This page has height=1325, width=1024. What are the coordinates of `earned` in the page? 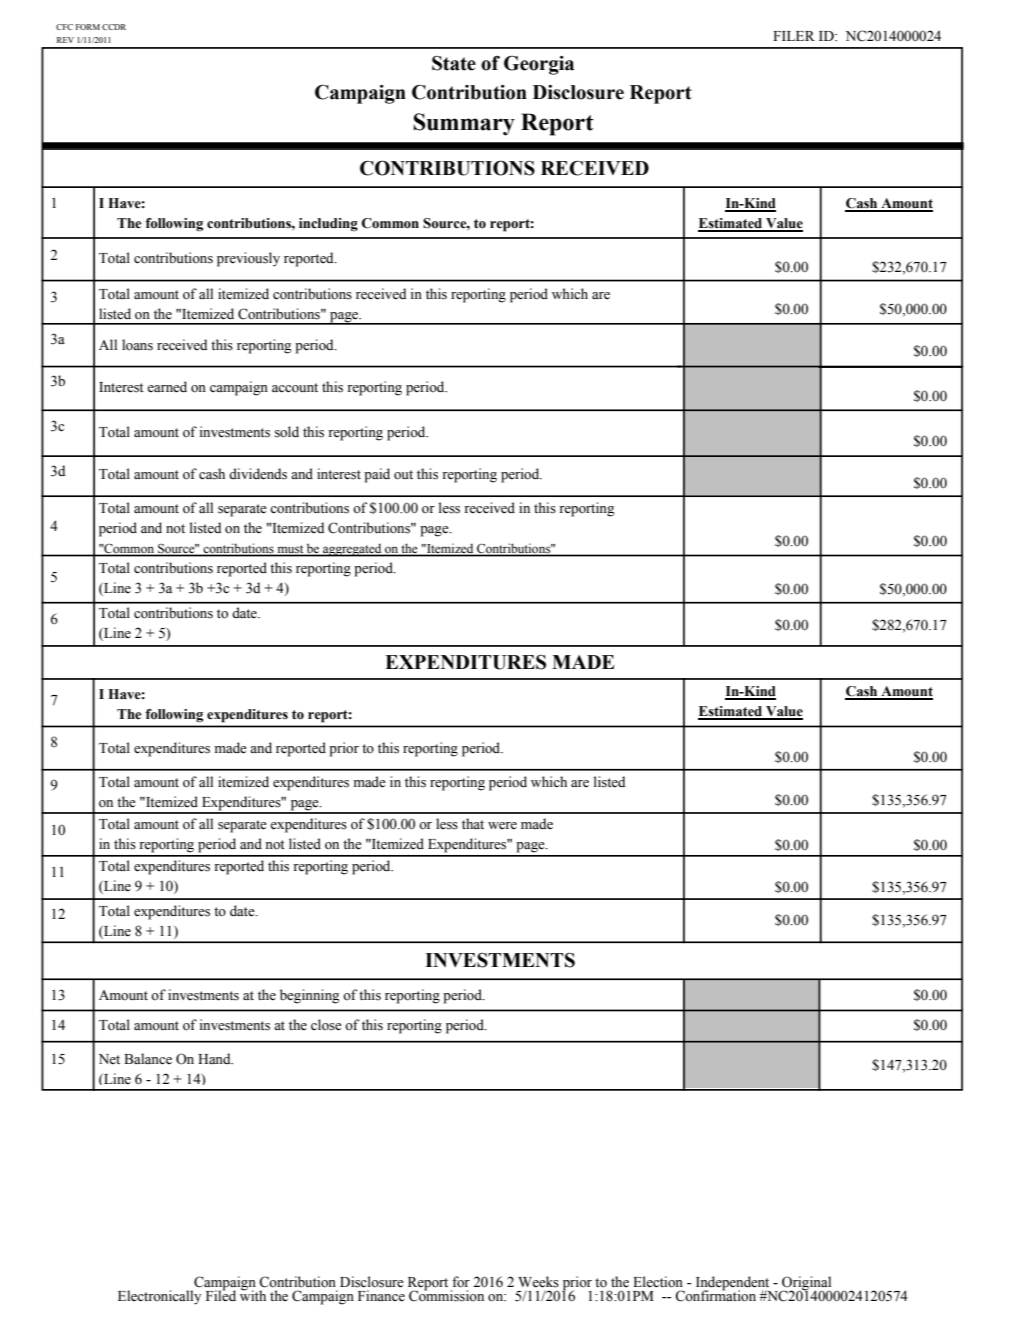 It's located at (167, 387).
